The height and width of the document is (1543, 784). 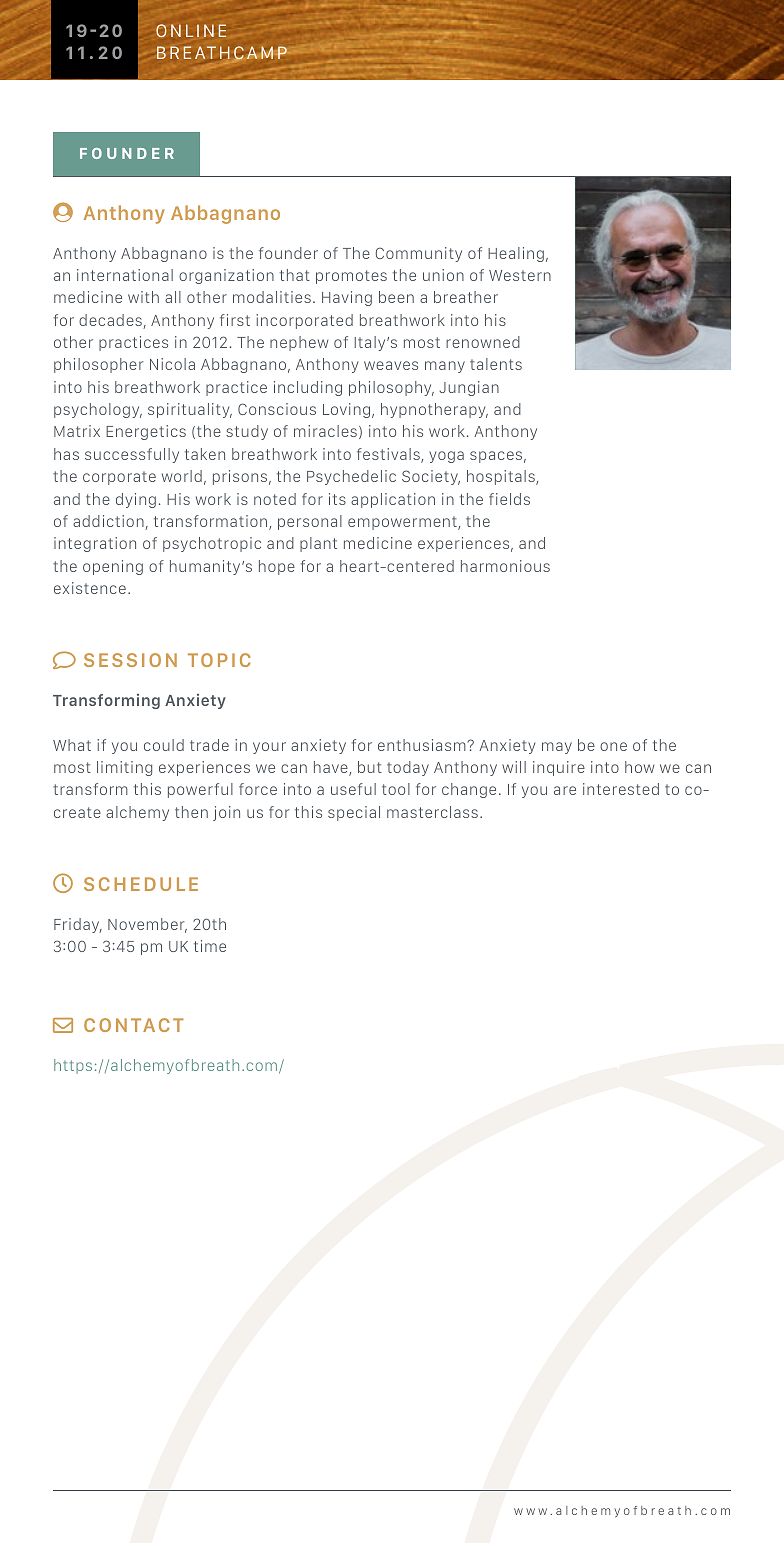 I want to click on November, so click(x=147, y=925).
